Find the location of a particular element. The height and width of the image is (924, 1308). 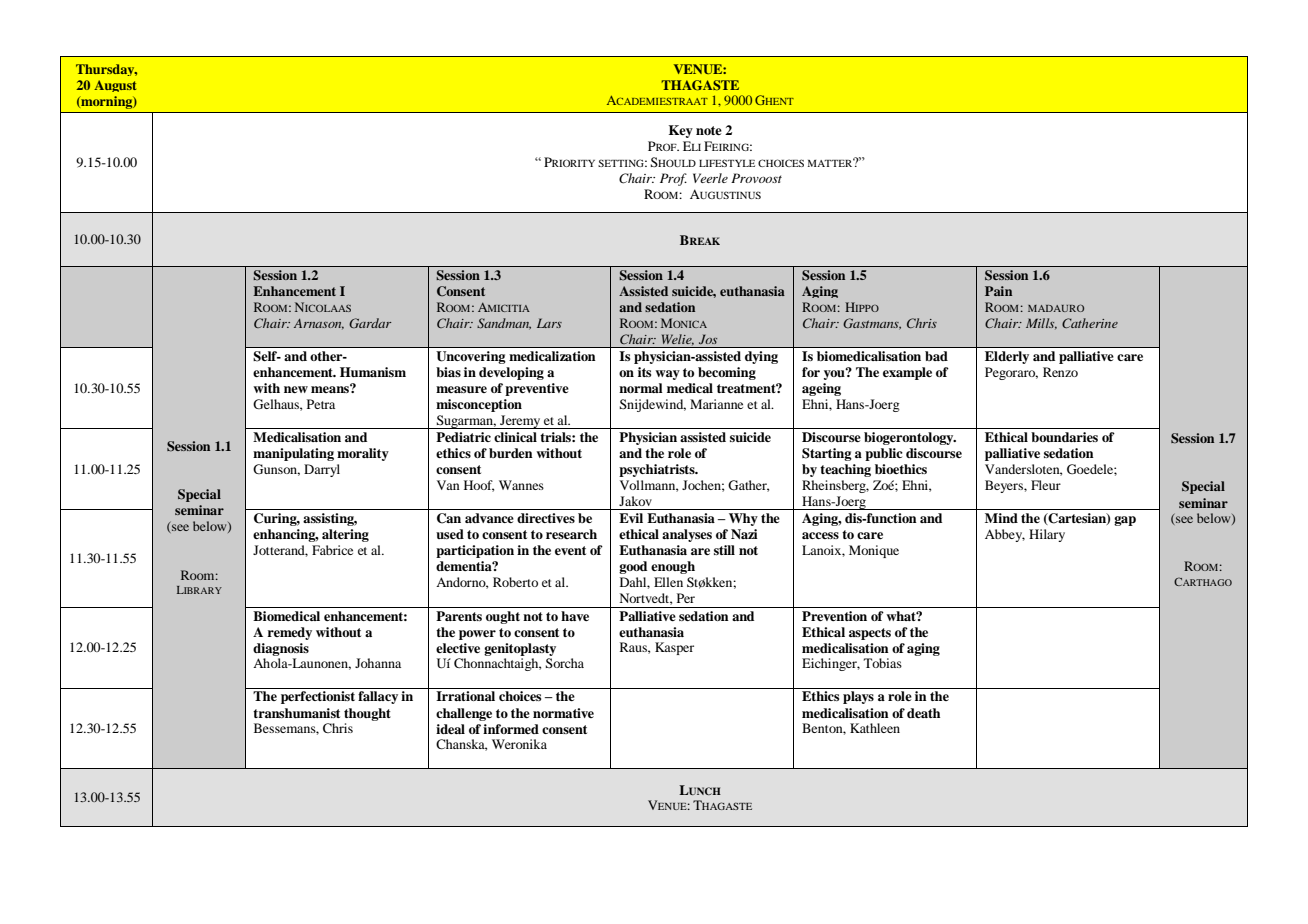

morality is located at coordinates (363, 454).
